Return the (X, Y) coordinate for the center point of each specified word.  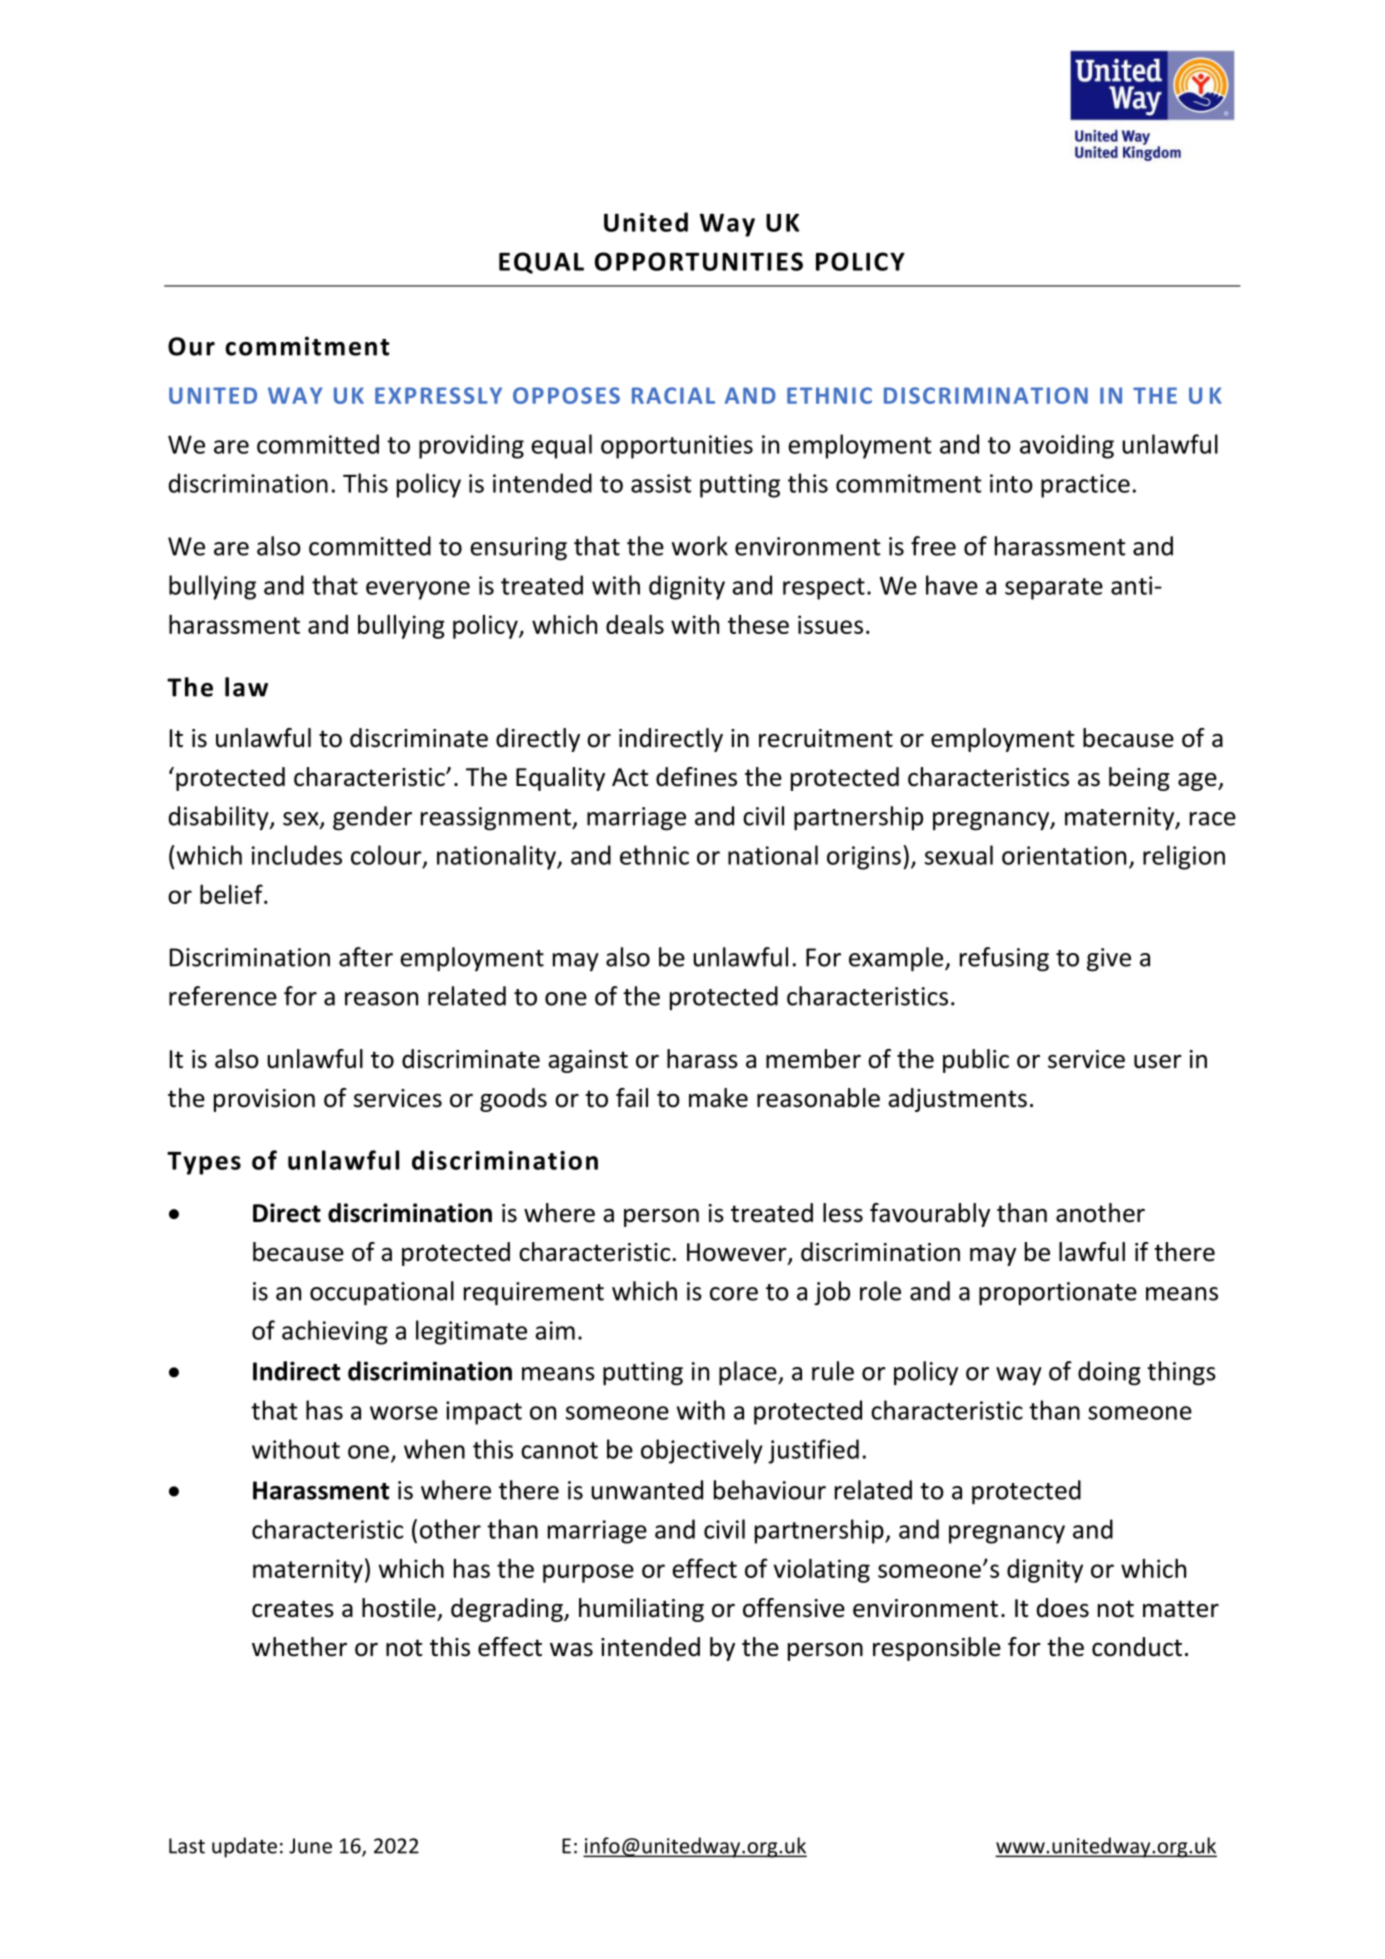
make (718, 1098)
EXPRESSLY (438, 395)
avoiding (1067, 446)
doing (1109, 1373)
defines (696, 777)
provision (264, 1100)
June (310, 1846)
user (1158, 1061)
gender (372, 818)
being (1139, 779)
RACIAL (673, 395)
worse (404, 1413)
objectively (702, 1451)
